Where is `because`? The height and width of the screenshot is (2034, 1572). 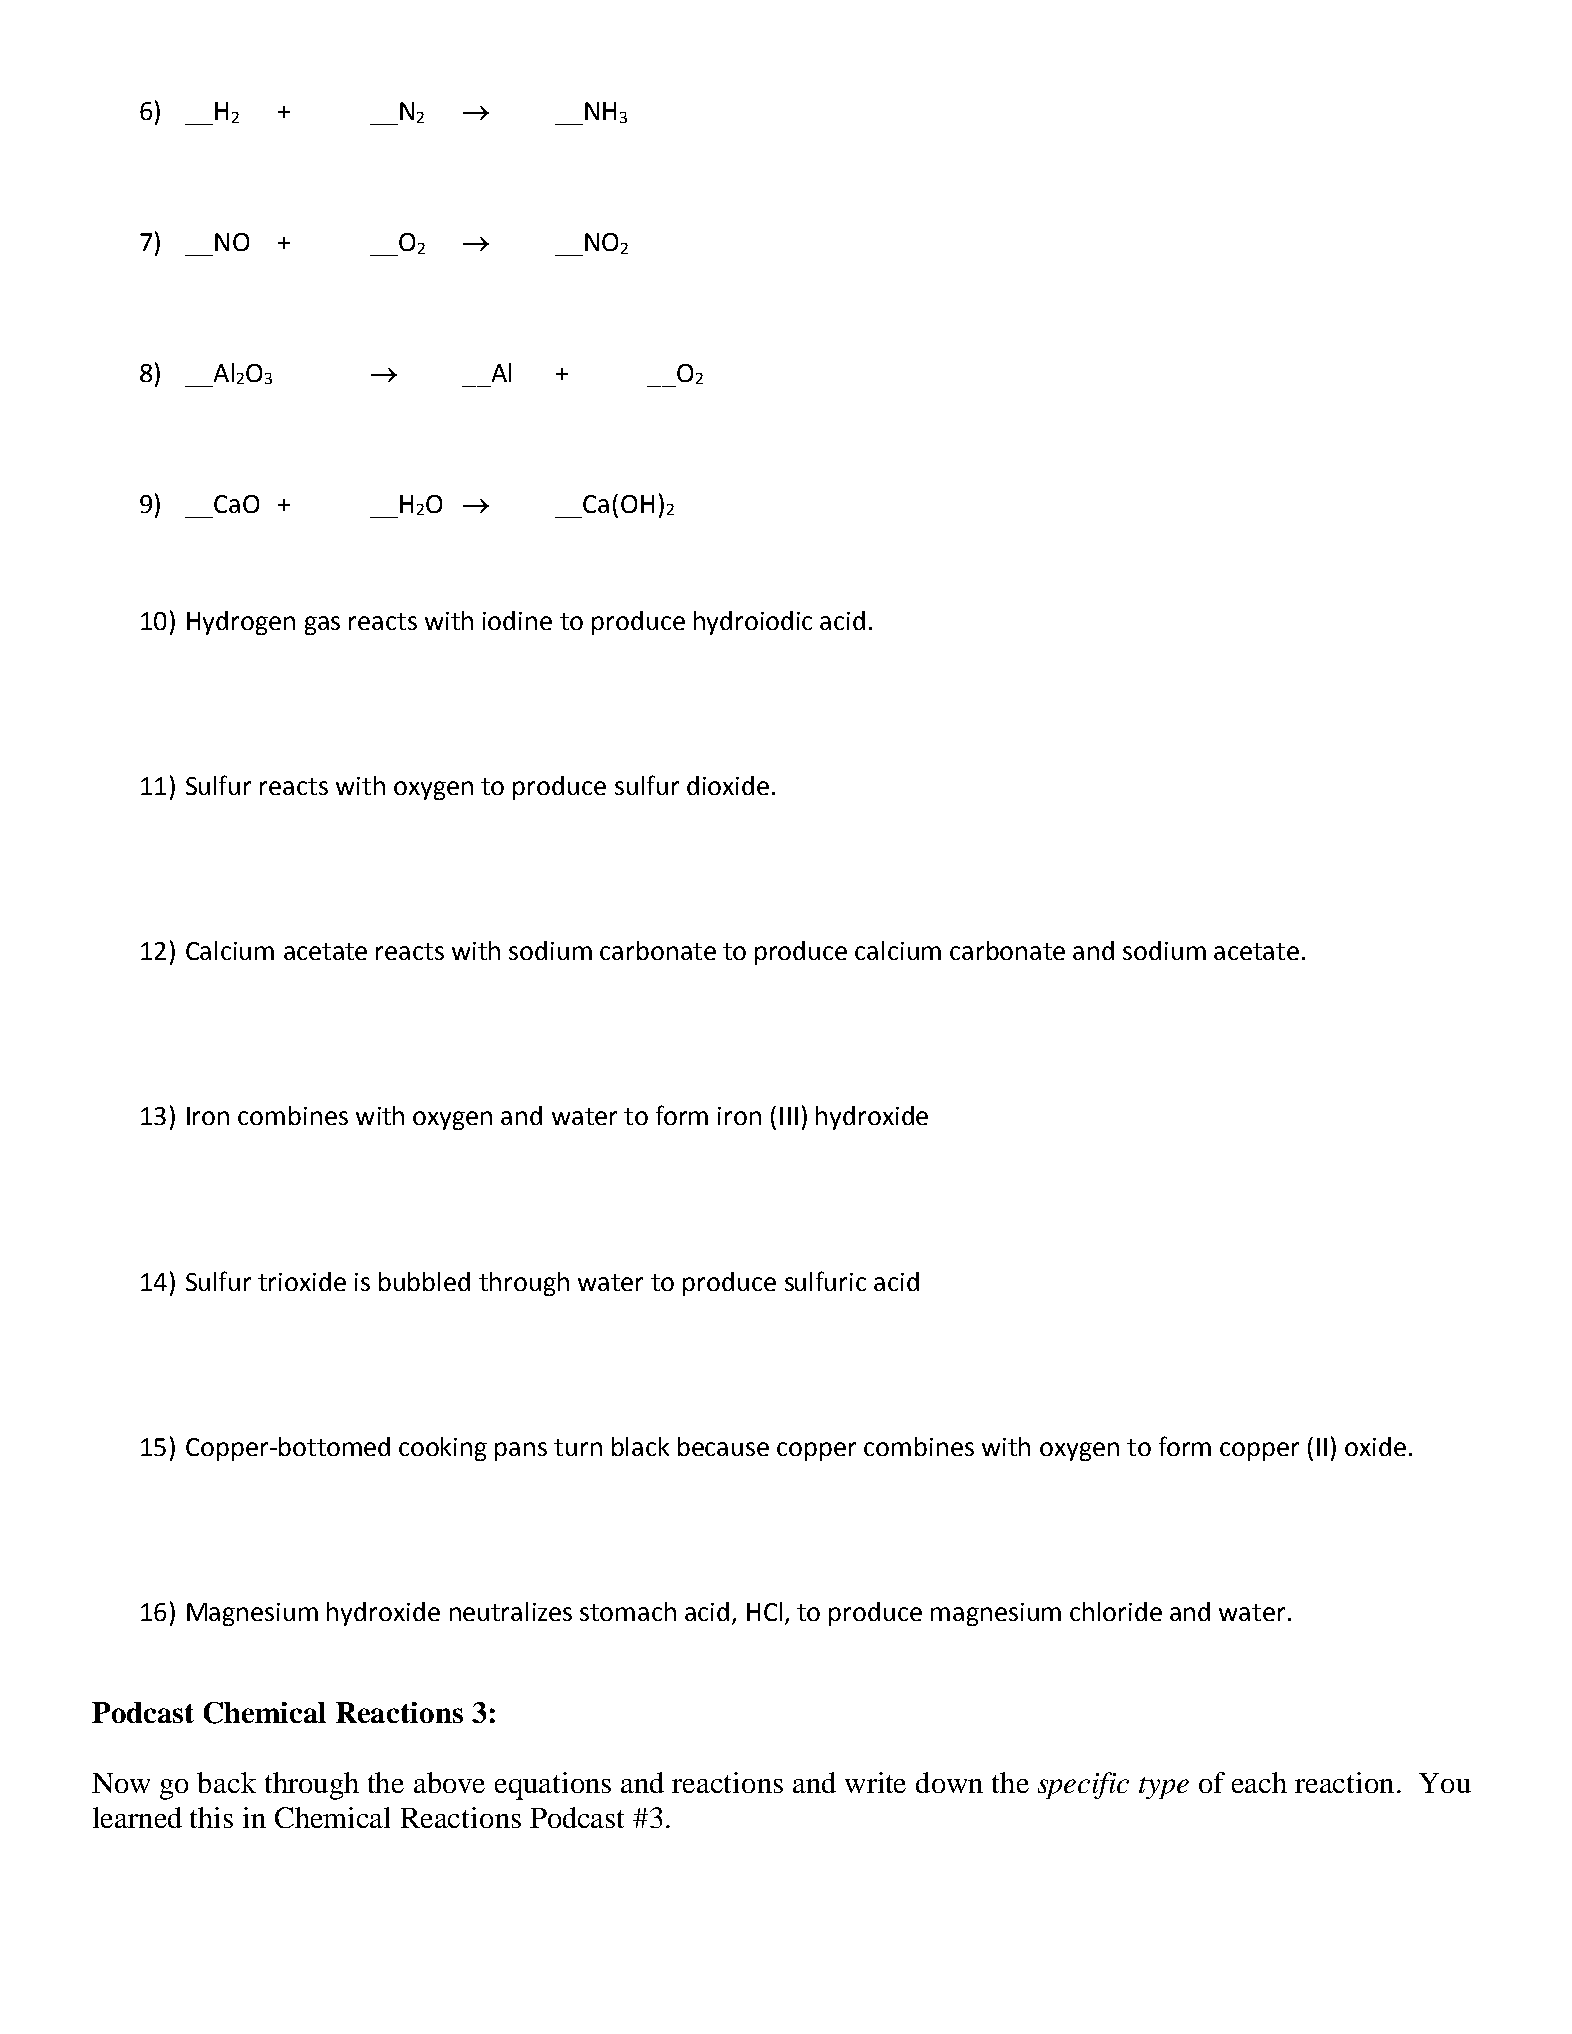 because is located at coordinates (723, 1446).
